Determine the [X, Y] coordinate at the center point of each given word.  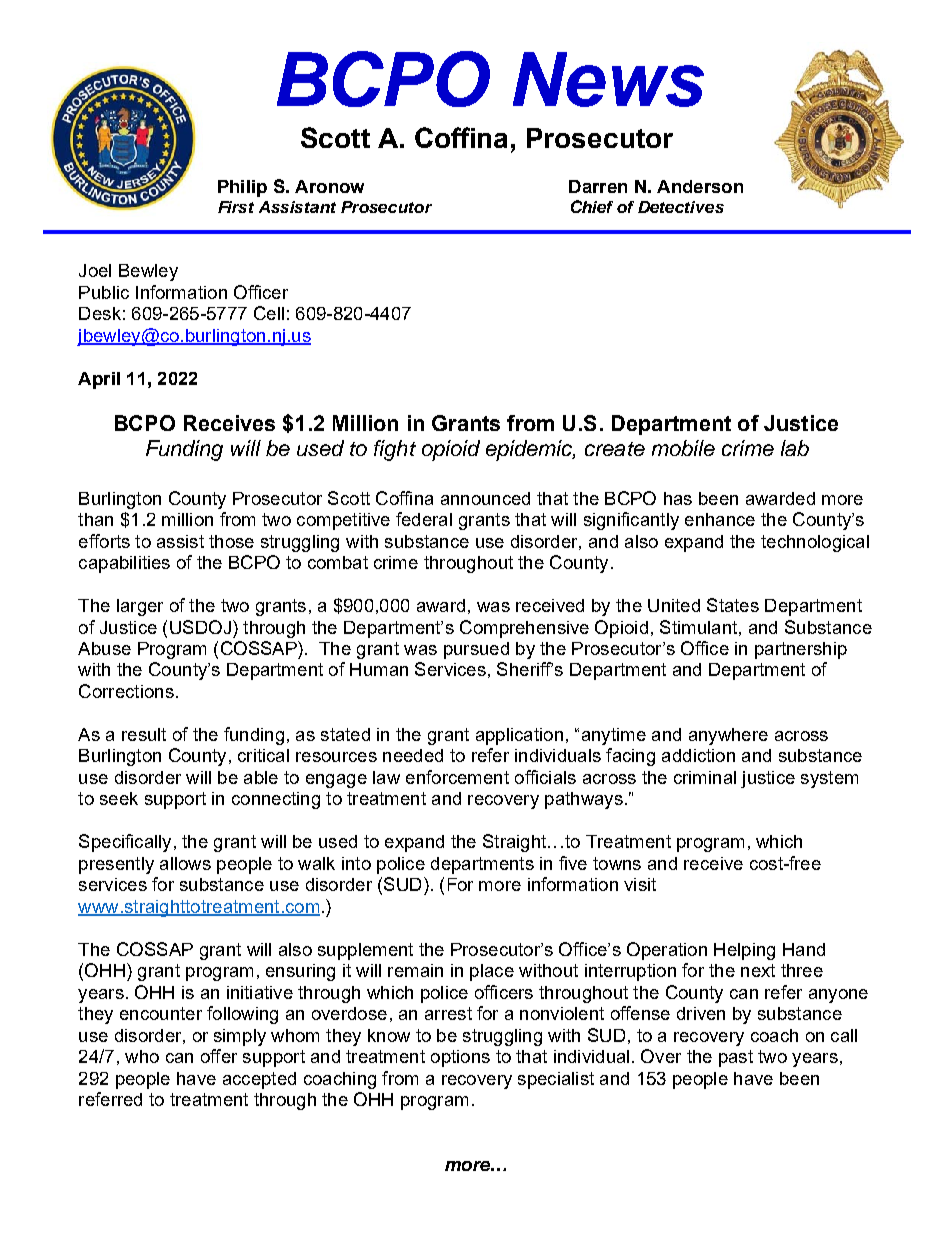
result [144, 734]
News [608, 79]
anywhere [728, 736]
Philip [242, 188]
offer [219, 1056]
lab [795, 448]
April [99, 380]
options [460, 1058]
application [519, 736]
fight [395, 450]
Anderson [700, 186]
